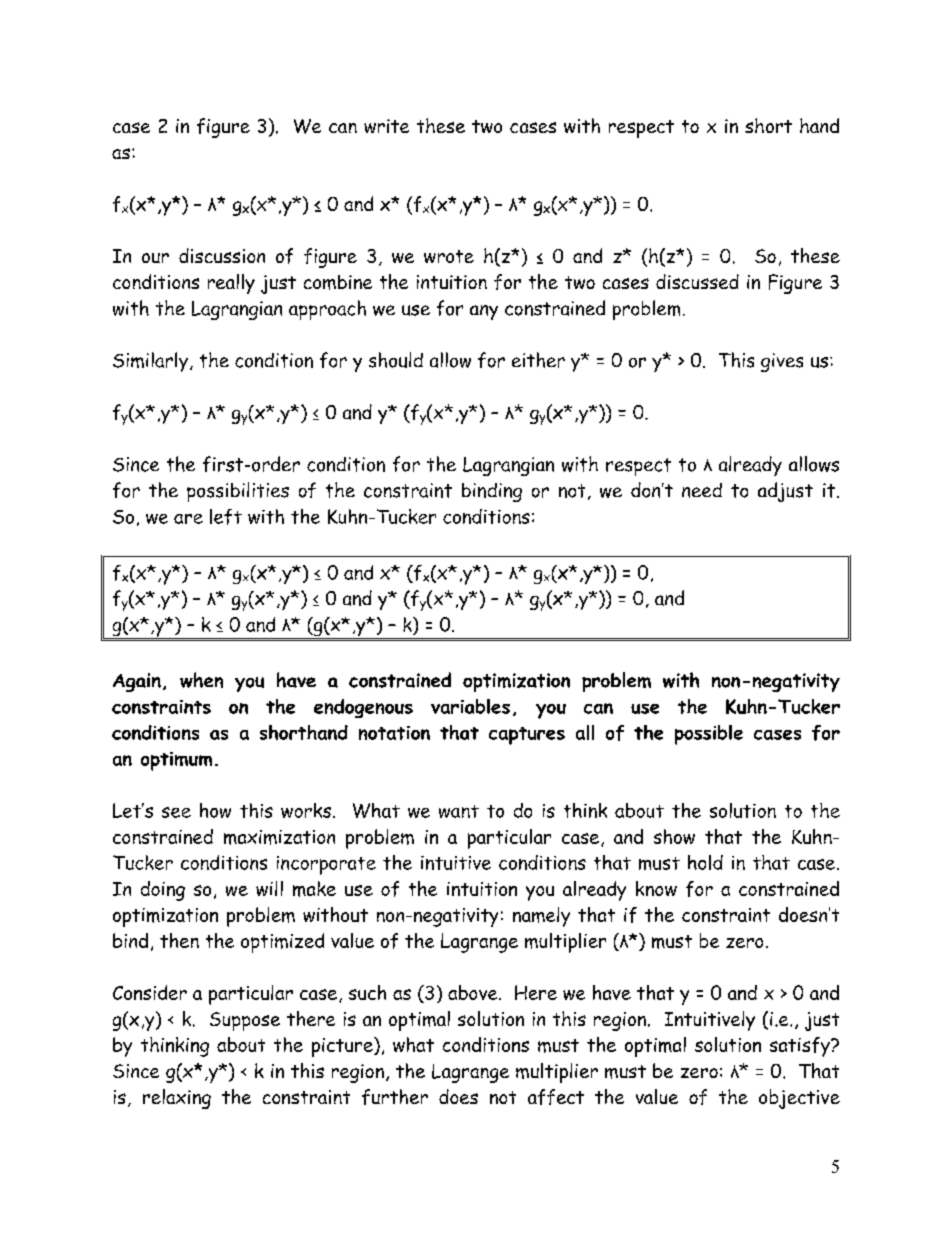 The image size is (952, 1233). What do you see at coordinates (484, 312) in the document?
I see `any` at bounding box center [484, 312].
